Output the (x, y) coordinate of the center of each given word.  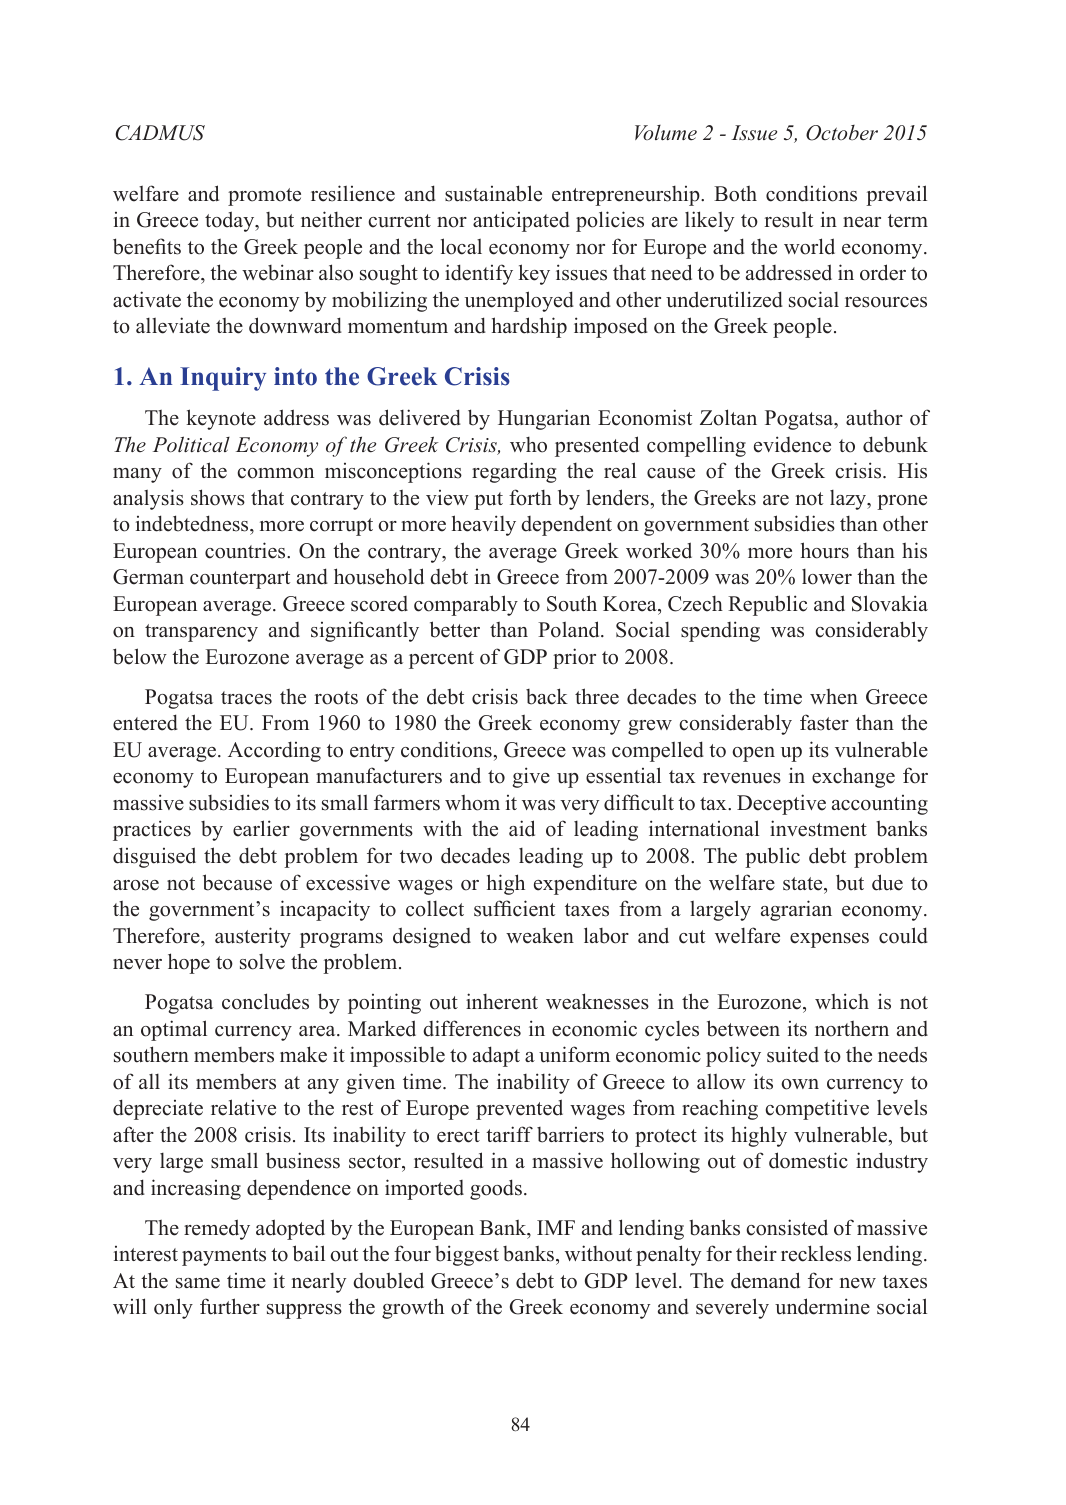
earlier (261, 828)
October (842, 133)
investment (818, 828)
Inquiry (223, 379)
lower (827, 577)
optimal (174, 1030)
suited (793, 1055)
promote (264, 197)
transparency (201, 633)
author (874, 418)
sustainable (493, 193)
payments (224, 1257)
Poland (570, 629)
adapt (496, 1056)
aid (522, 828)
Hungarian (544, 419)
